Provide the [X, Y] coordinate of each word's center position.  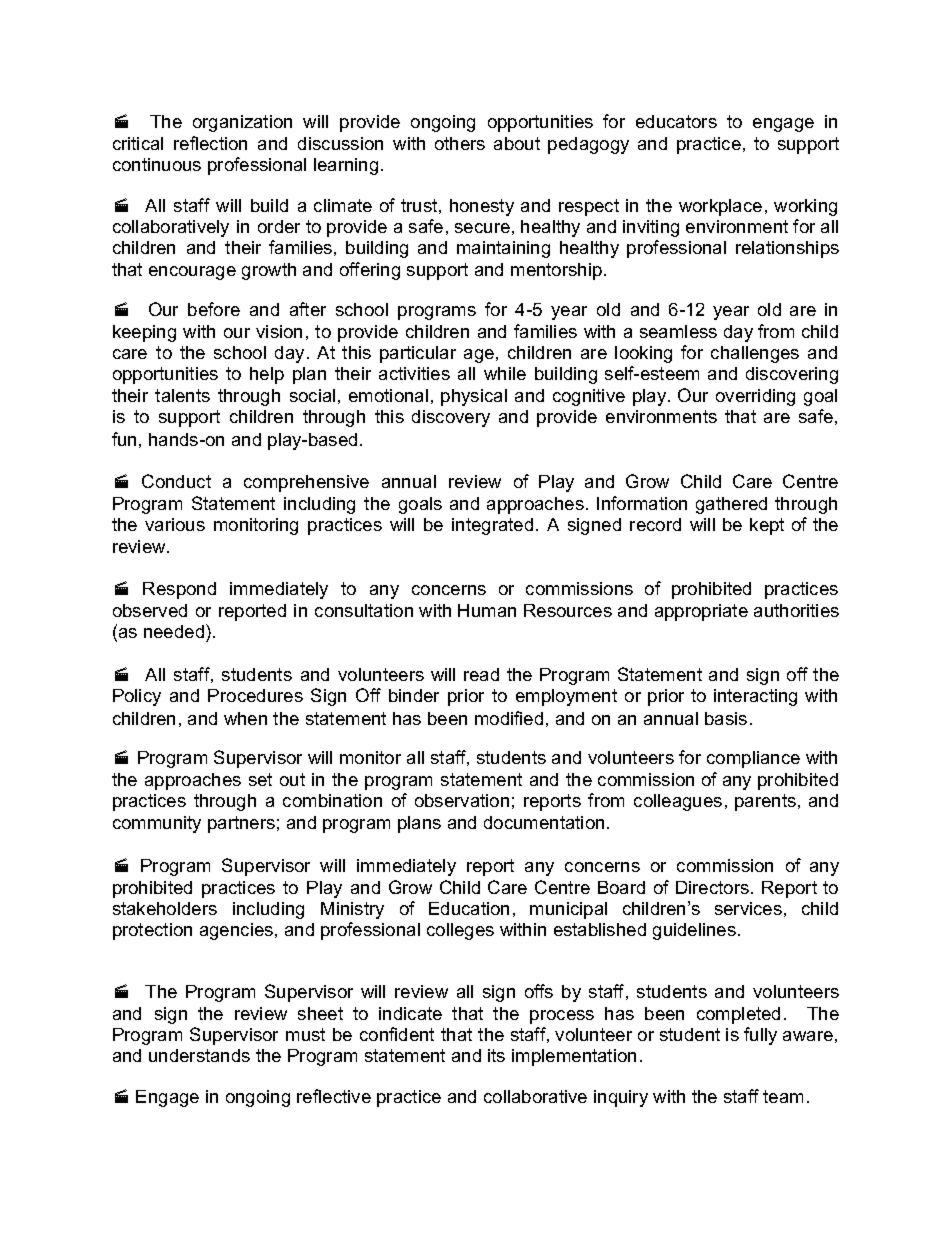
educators [676, 121]
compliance [753, 759]
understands [199, 1055]
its [496, 1055]
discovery [451, 418]
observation [462, 800]
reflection [210, 143]
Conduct [176, 481]
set [260, 779]
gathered [731, 505]
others [460, 143]
